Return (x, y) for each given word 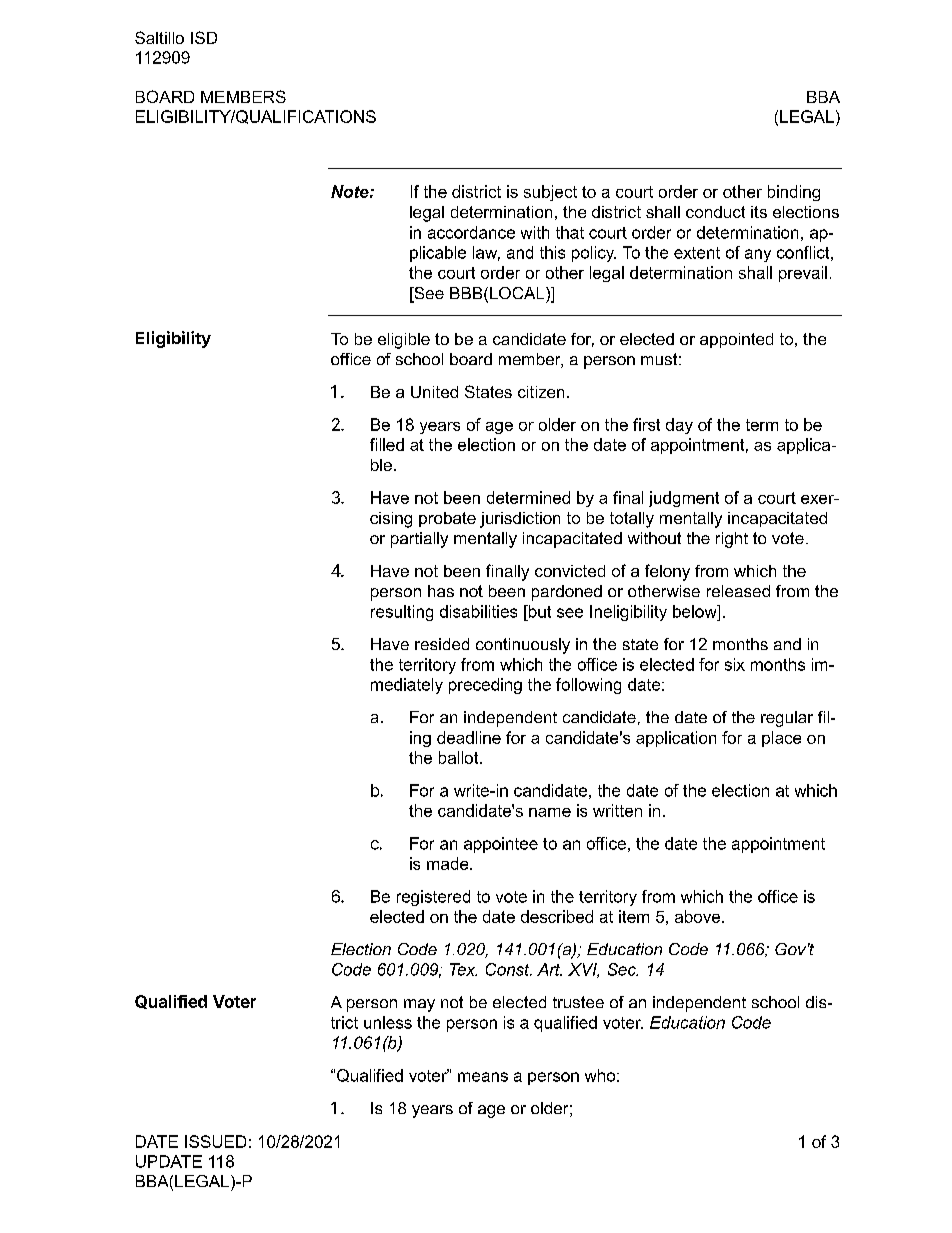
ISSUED (215, 1141)
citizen (541, 392)
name (550, 812)
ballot (460, 757)
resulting (402, 613)
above (697, 916)
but (538, 611)
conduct (715, 212)
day (679, 426)
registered (433, 898)
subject (550, 193)
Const (509, 969)
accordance (471, 232)
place (781, 739)
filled (387, 444)
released (738, 591)
